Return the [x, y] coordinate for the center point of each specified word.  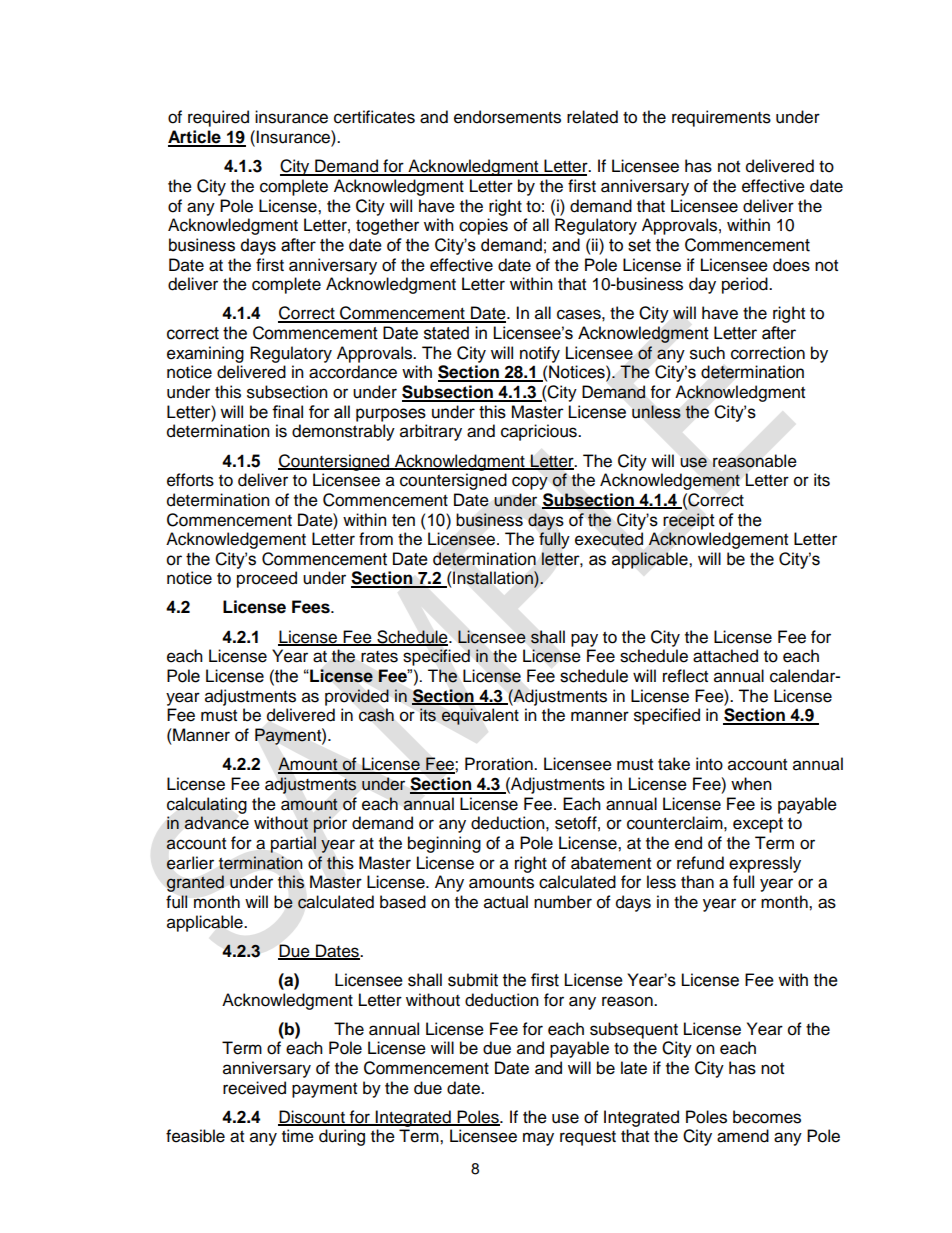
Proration [500, 764]
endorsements [507, 117]
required [218, 118]
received [254, 1088]
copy [530, 483]
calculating [207, 805]
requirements [721, 118]
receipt [689, 521]
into [709, 764]
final [287, 412]
